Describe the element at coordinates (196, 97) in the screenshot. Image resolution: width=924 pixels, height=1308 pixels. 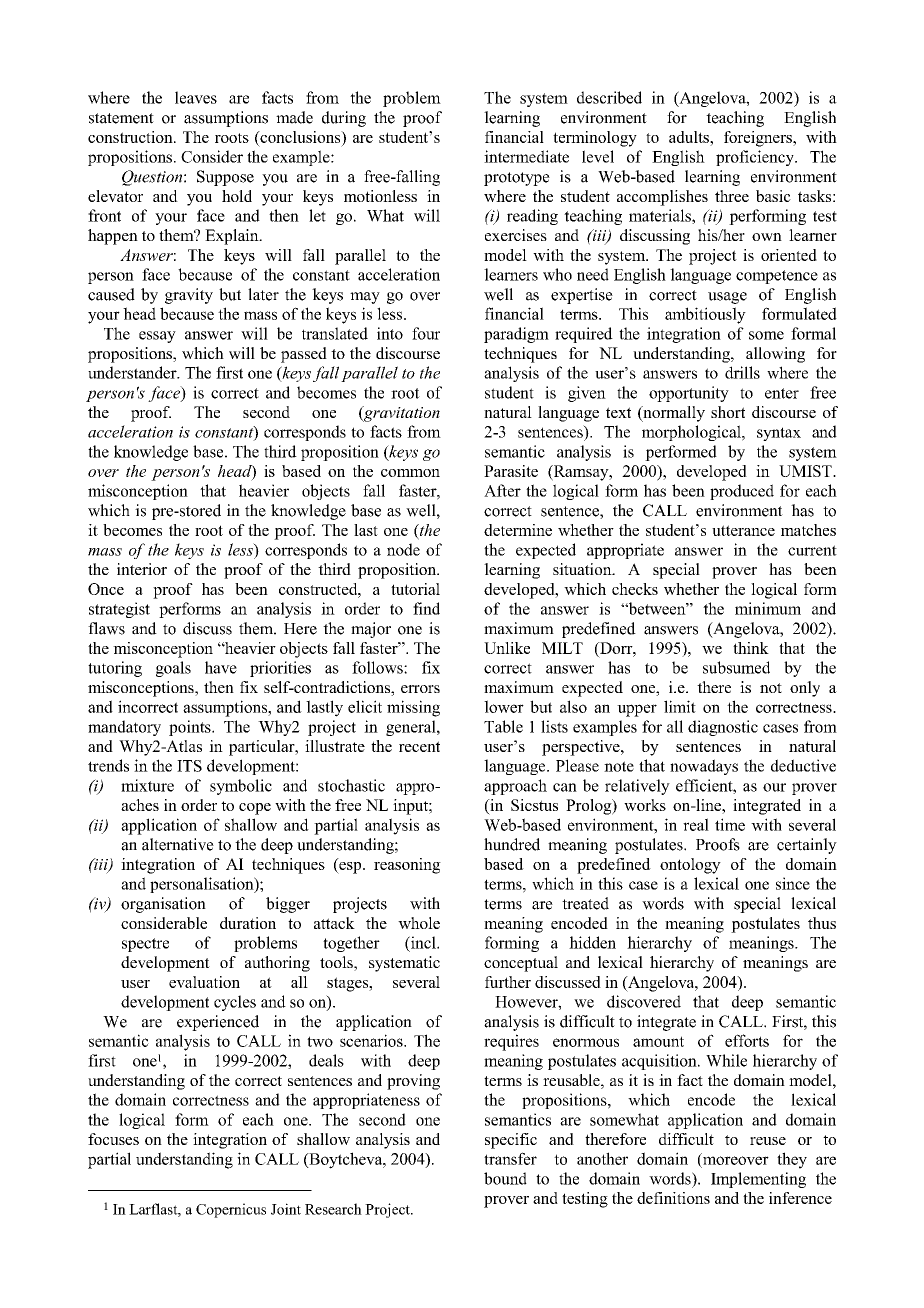
I see `leaves` at that location.
